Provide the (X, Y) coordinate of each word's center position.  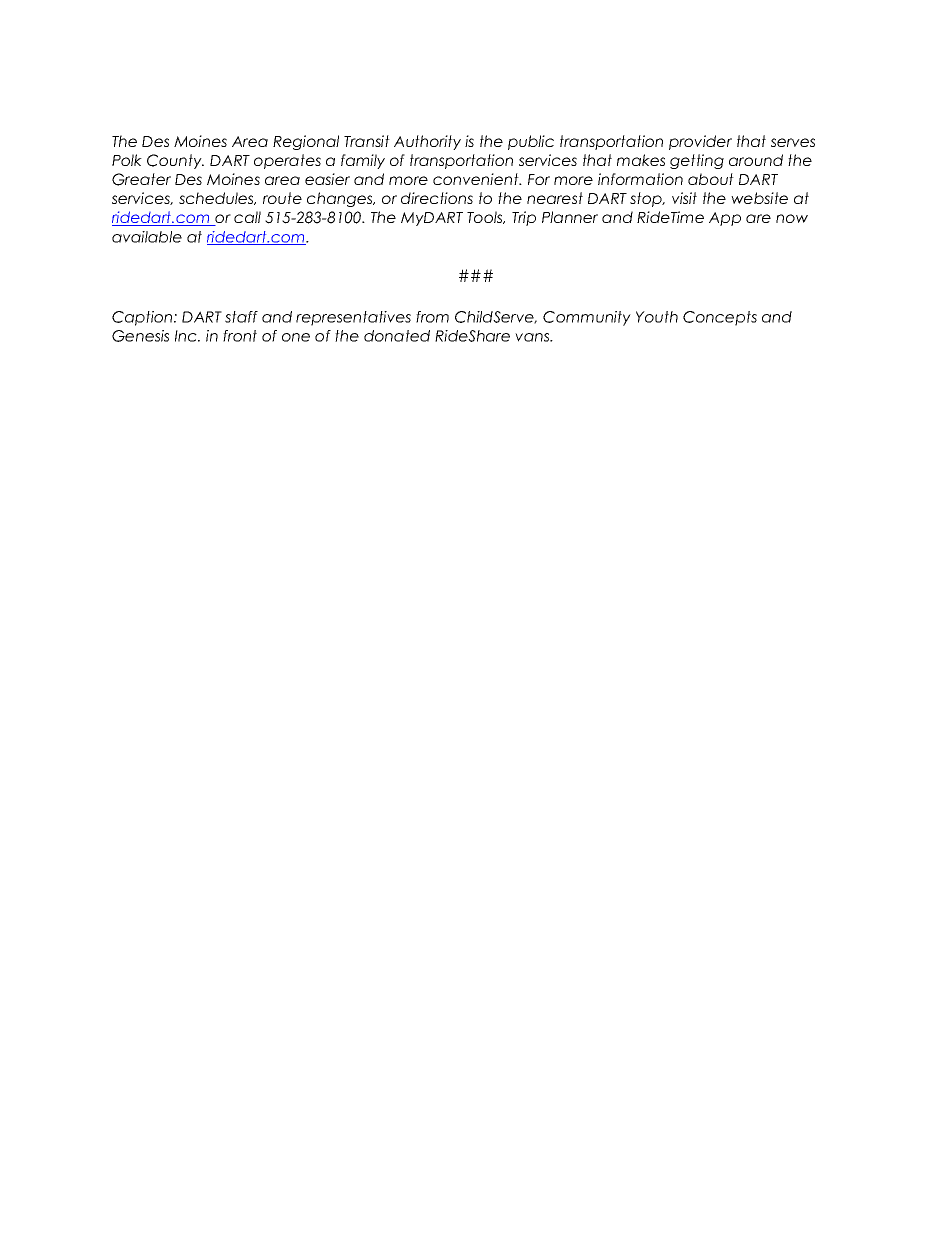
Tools (486, 217)
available (147, 237)
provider (700, 142)
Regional (306, 142)
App (725, 219)
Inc (187, 336)
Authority (427, 142)
